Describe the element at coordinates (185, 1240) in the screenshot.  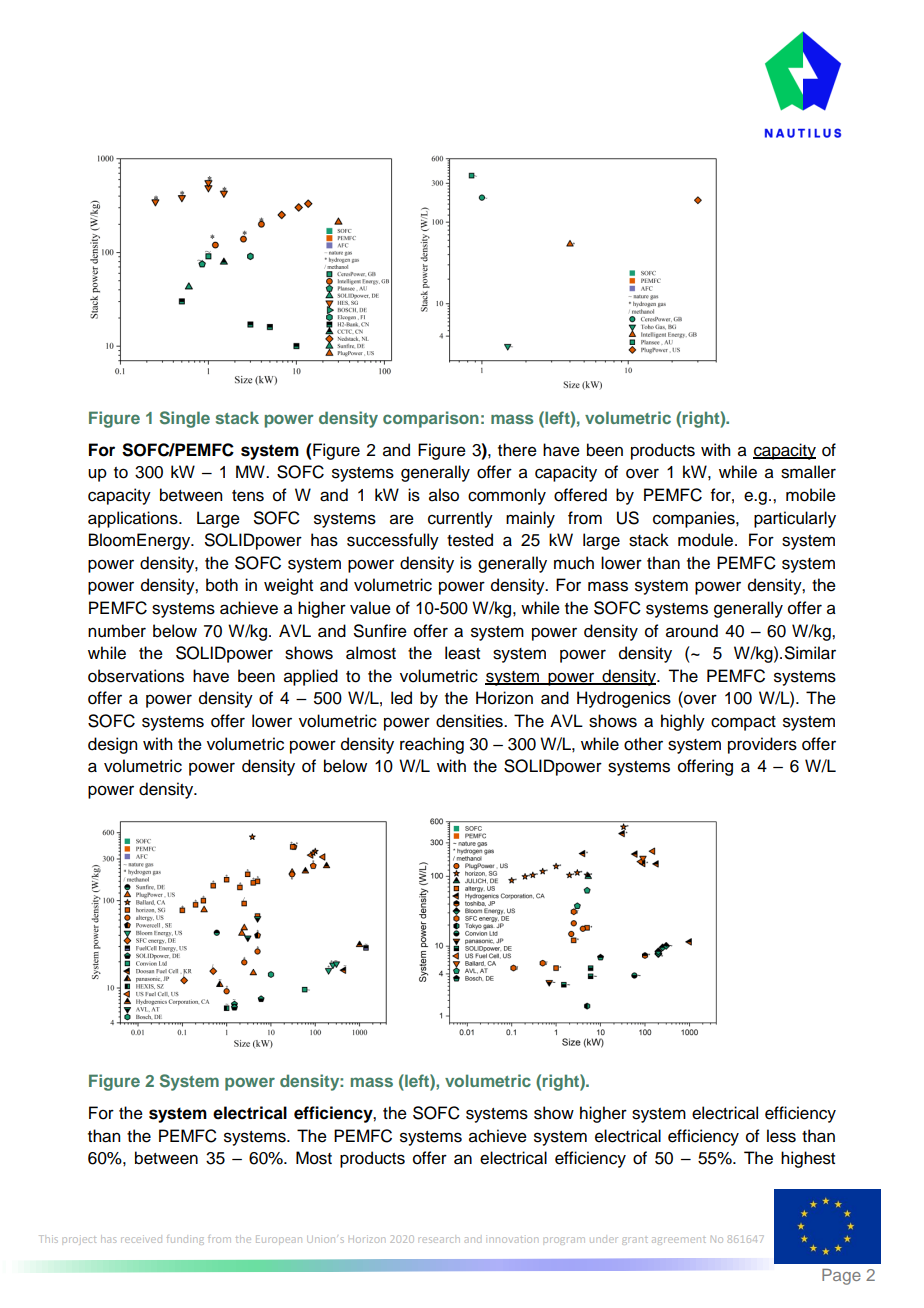
I see `funding` at that location.
